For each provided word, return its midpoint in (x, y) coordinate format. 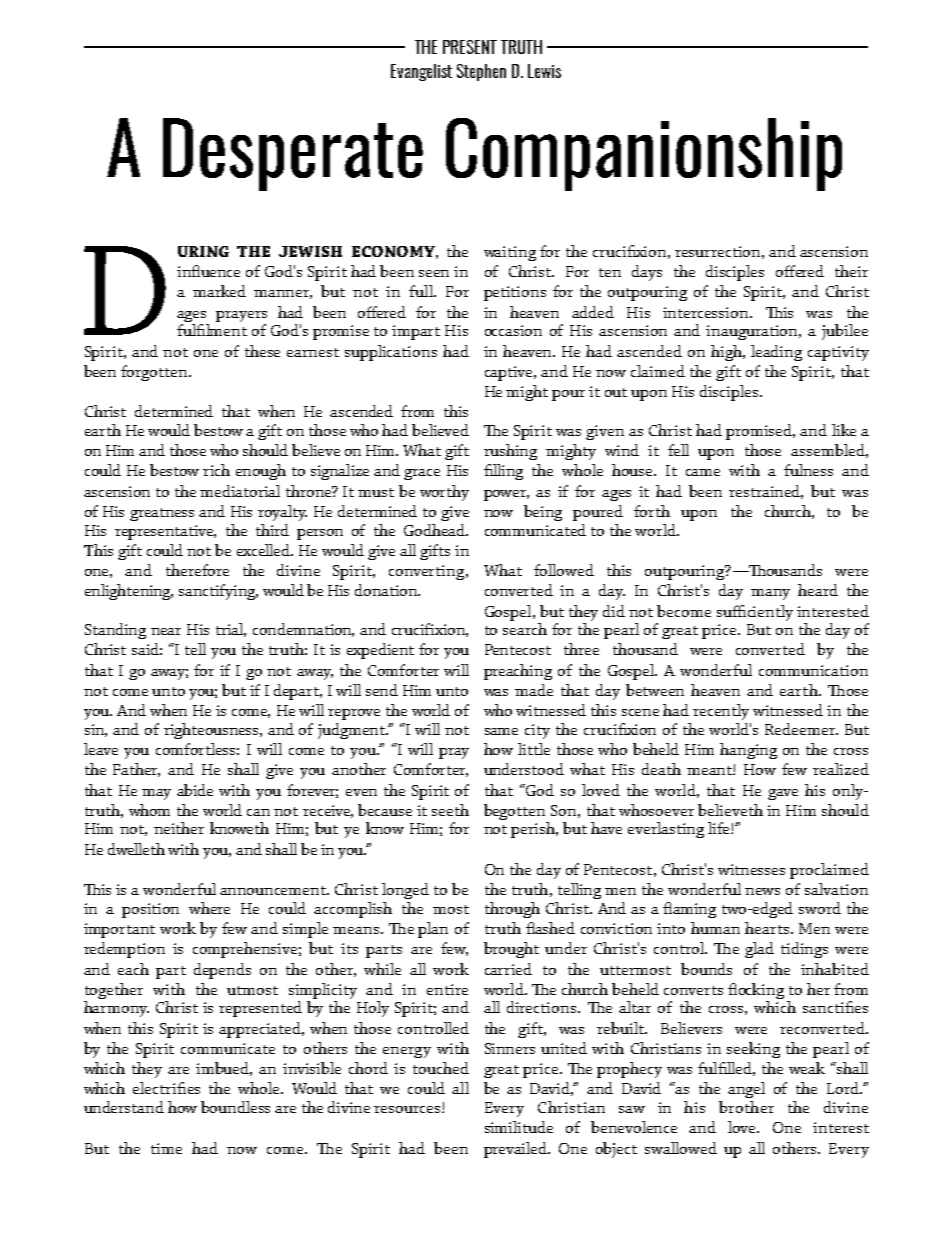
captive (510, 373)
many (770, 594)
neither (179, 828)
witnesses (751, 869)
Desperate (293, 154)
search (525, 629)
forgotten (155, 373)
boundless (235, 1107)
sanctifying (218, 592)
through (512, 910)
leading (776, 353)
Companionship (644, 154)
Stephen (481, 72)
